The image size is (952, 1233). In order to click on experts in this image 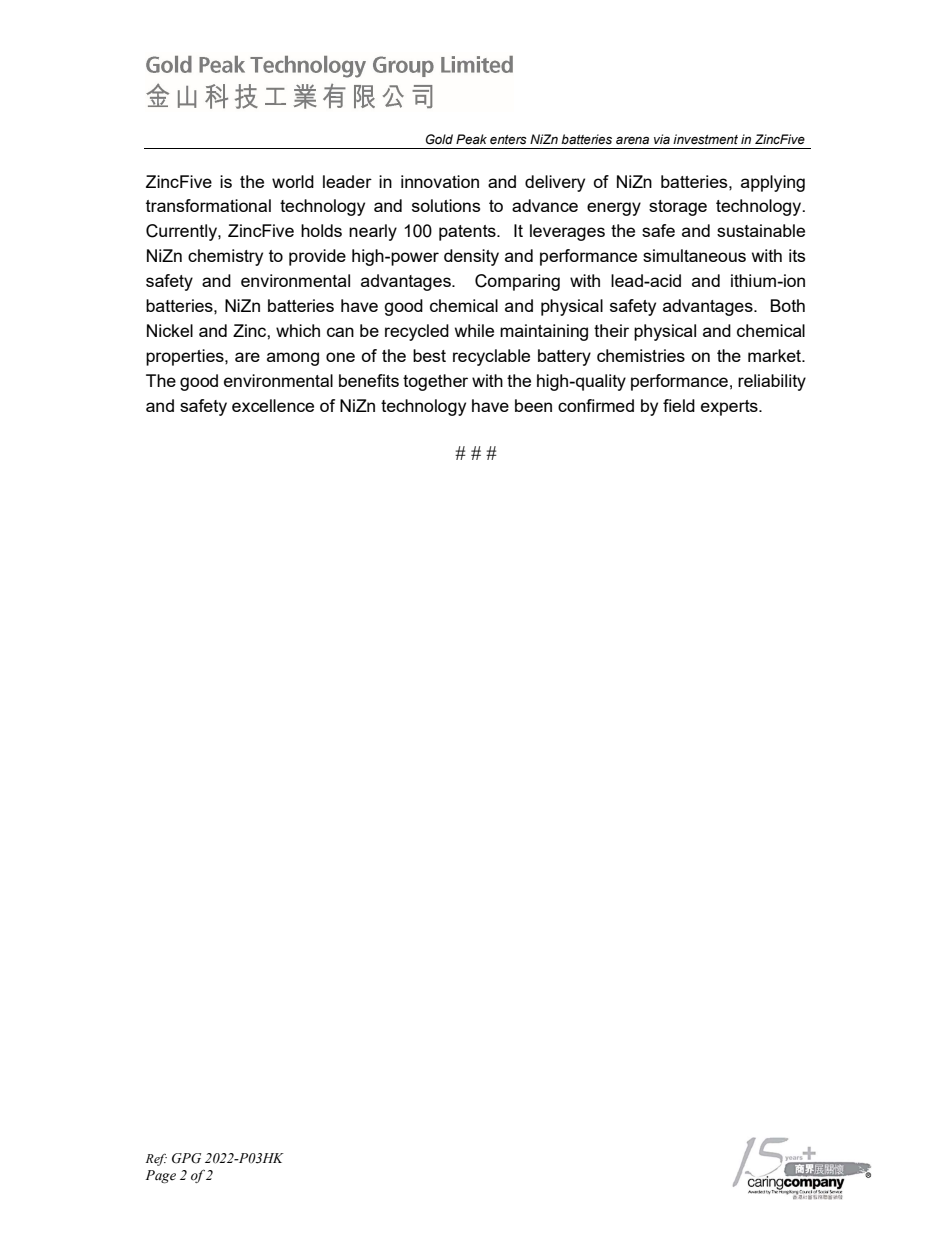, I will do `click(730, 408)`.
